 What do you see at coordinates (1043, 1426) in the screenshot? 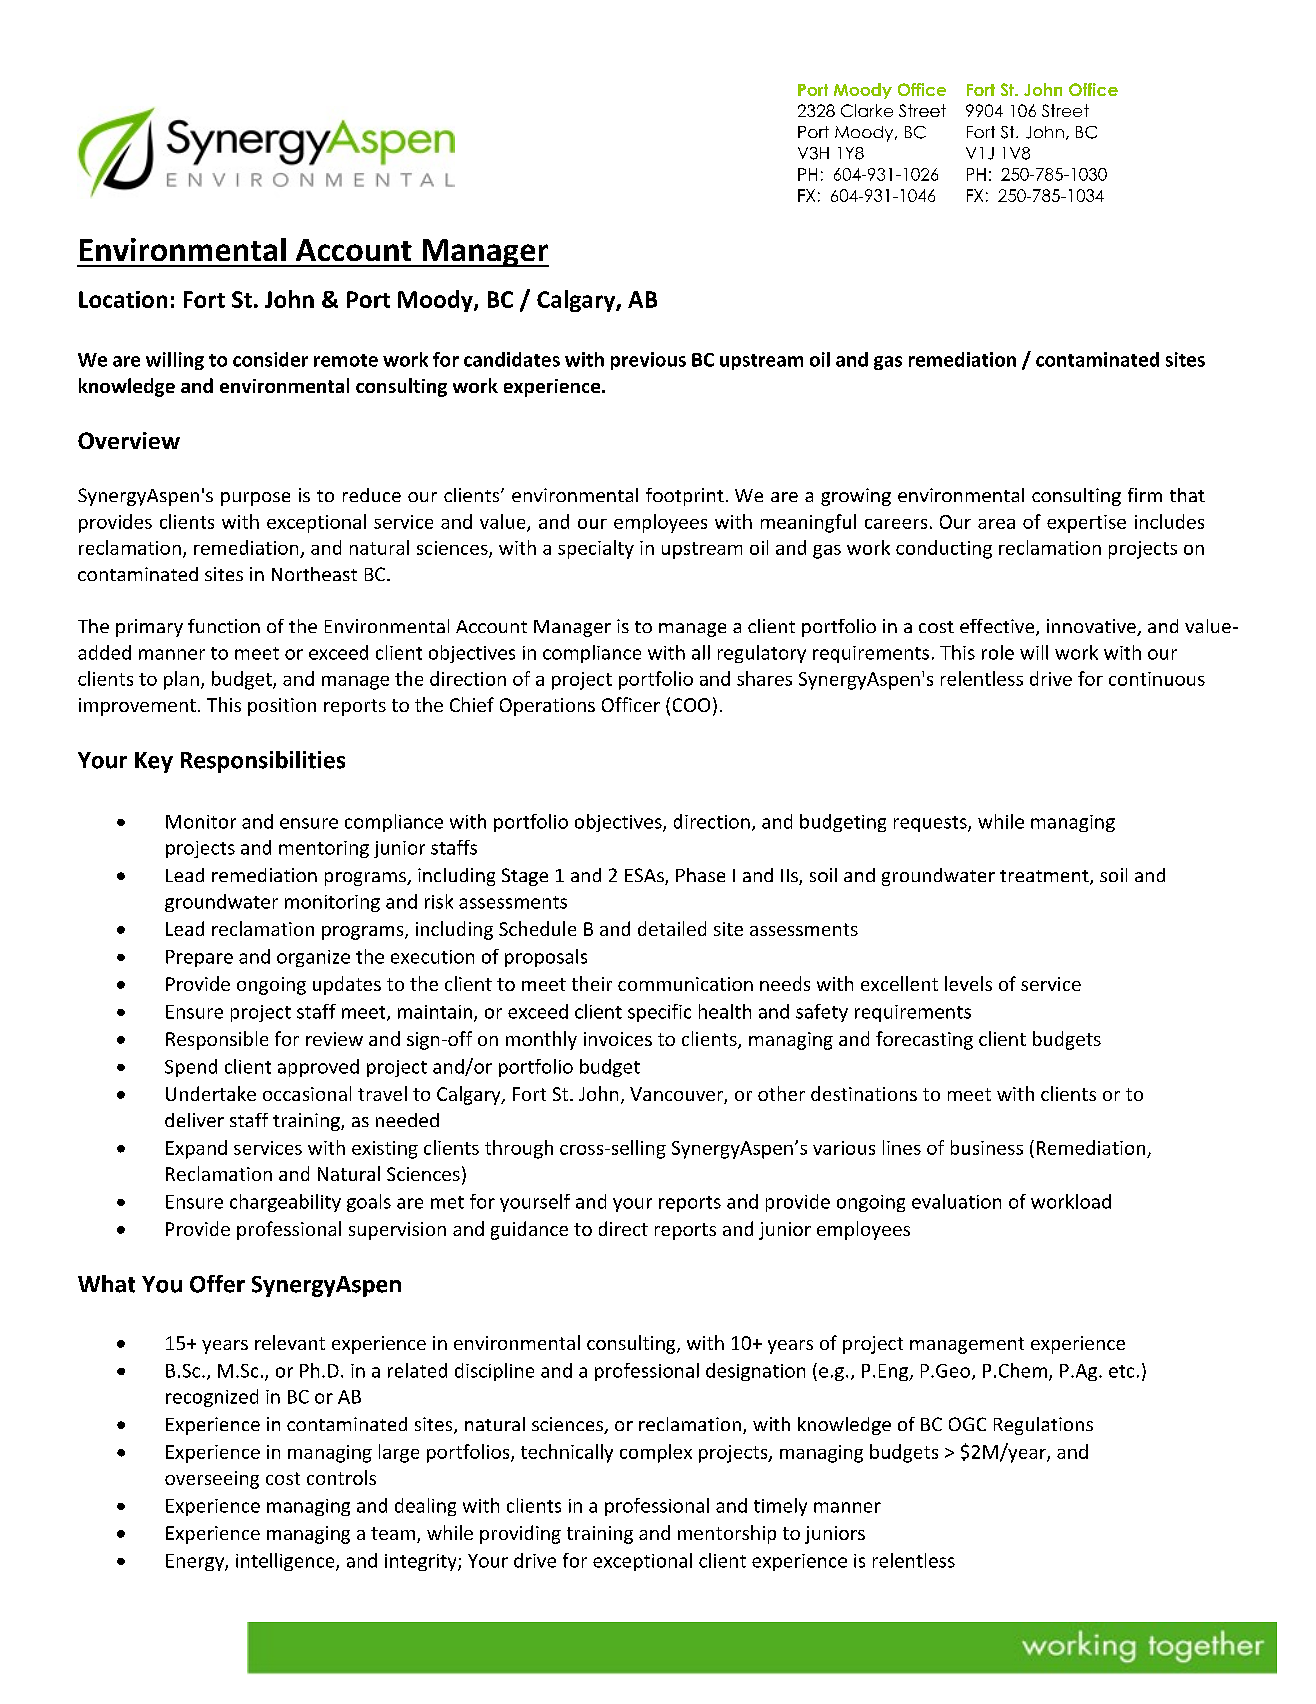
I see `Regulations` at bounding box center [1043, 1426].
